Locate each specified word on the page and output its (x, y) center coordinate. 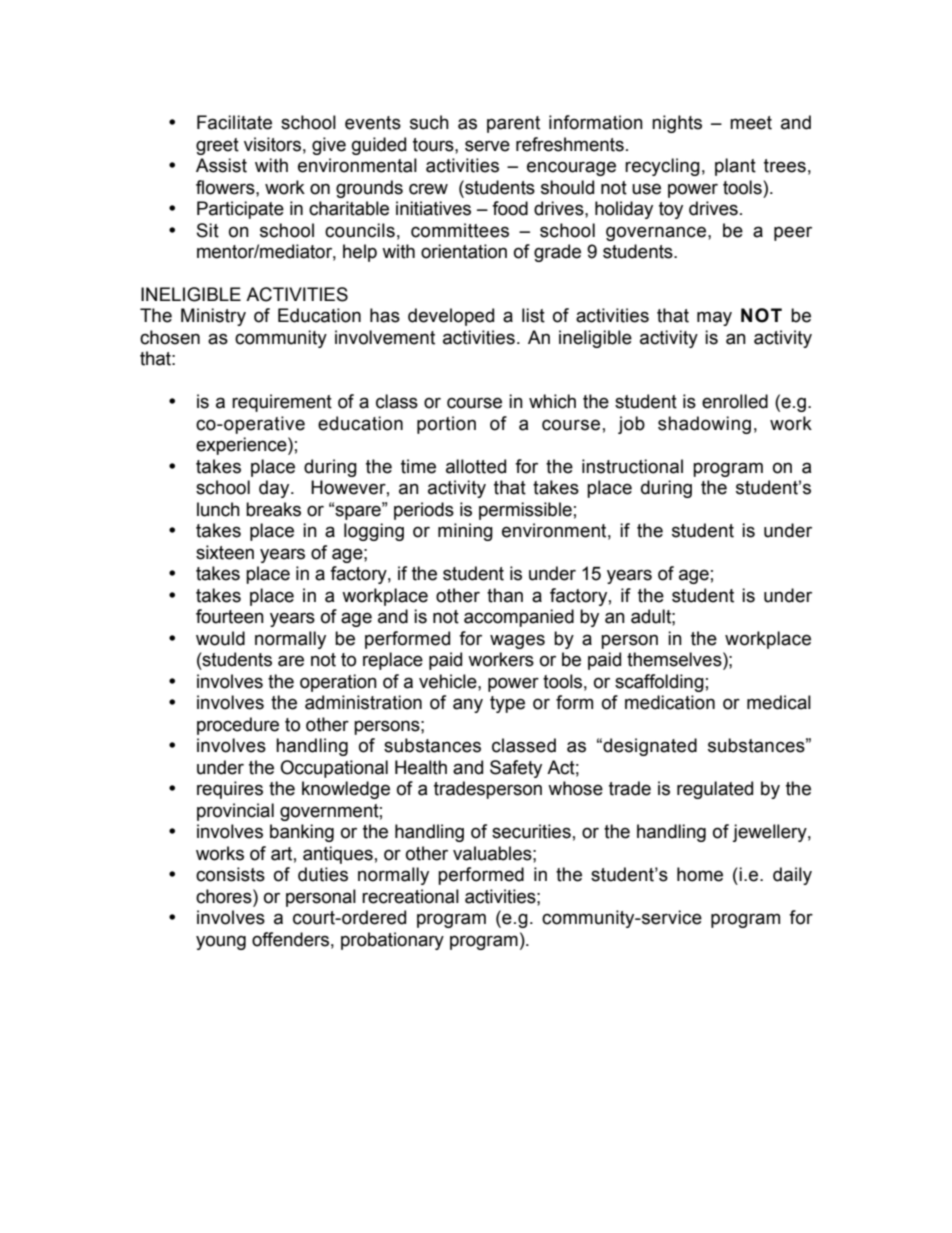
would (220, 638)
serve (487, 146)
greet (217, 146)
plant (735, 167)
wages (517, 641)
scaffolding (659, 683)
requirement (282, 403)
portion (446, 425)
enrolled (735, 401)
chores (225, 896)
